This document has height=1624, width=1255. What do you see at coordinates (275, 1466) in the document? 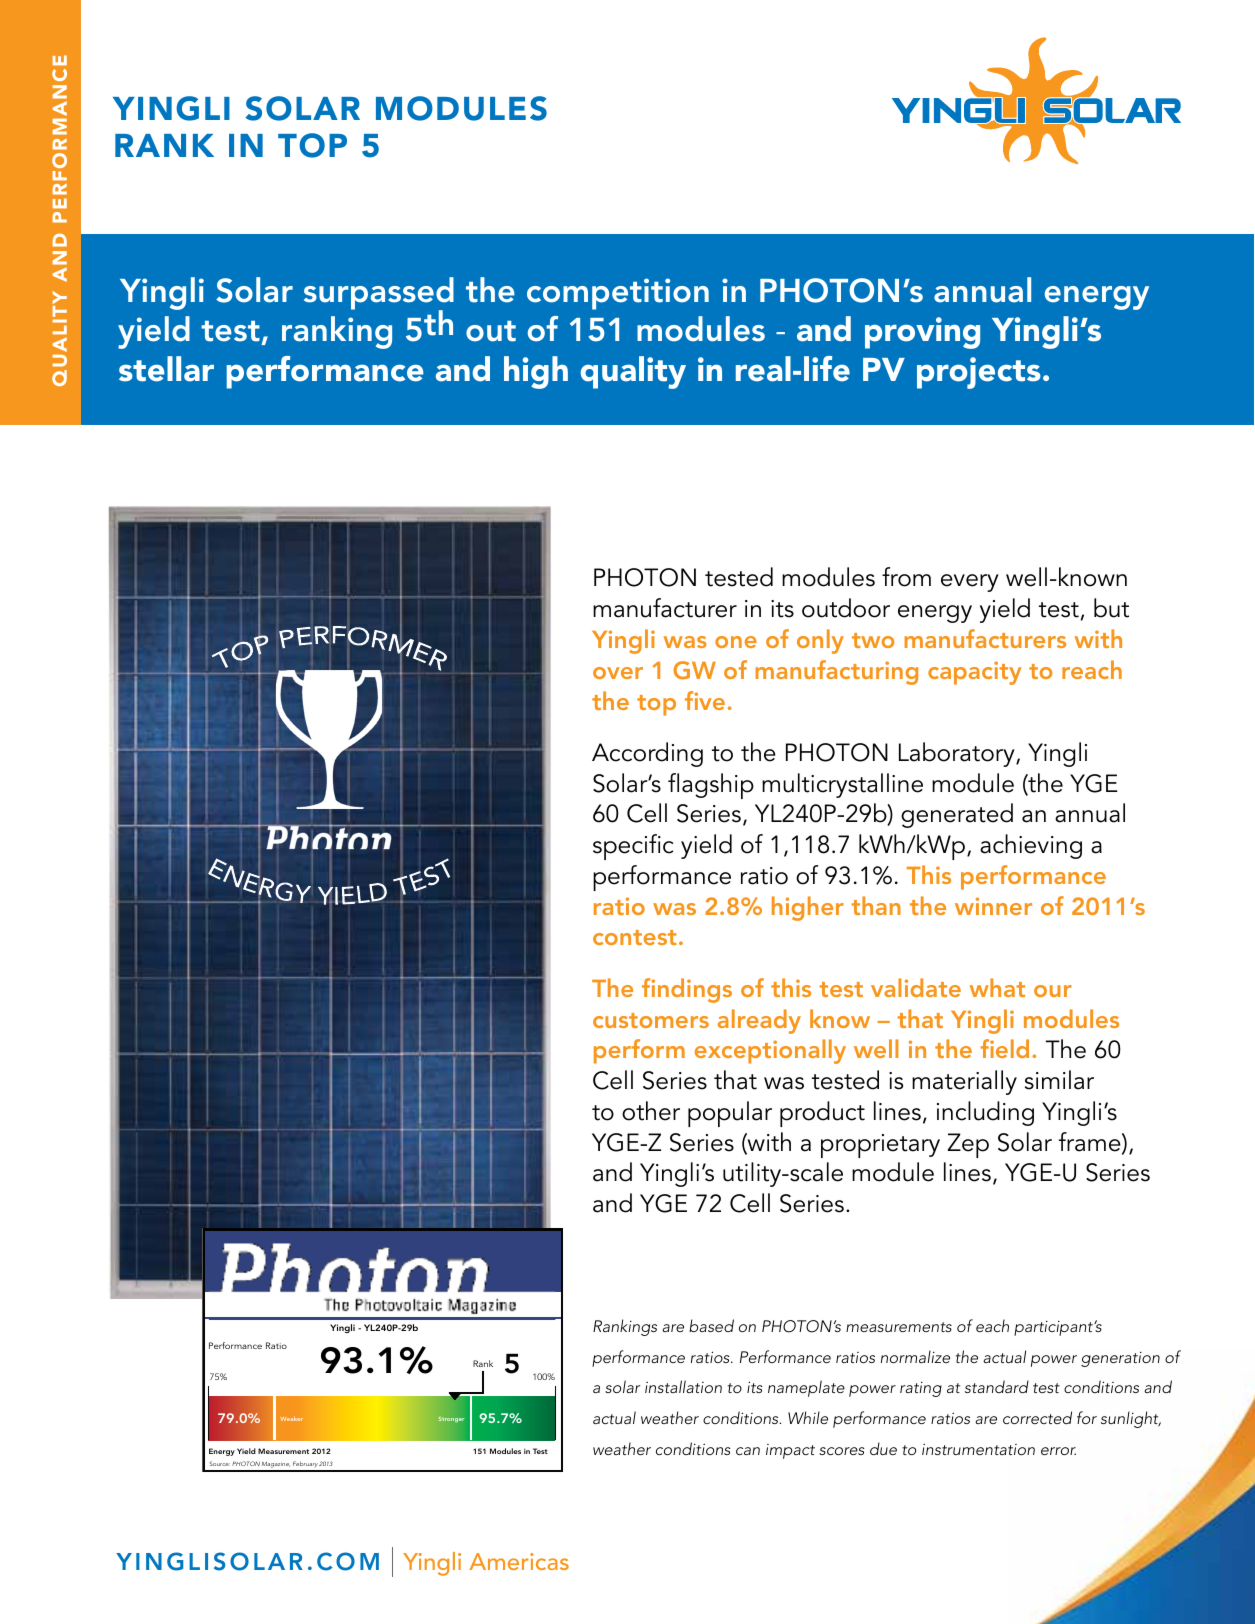
I see `Magazine` at bounding box center [275, 1466].
